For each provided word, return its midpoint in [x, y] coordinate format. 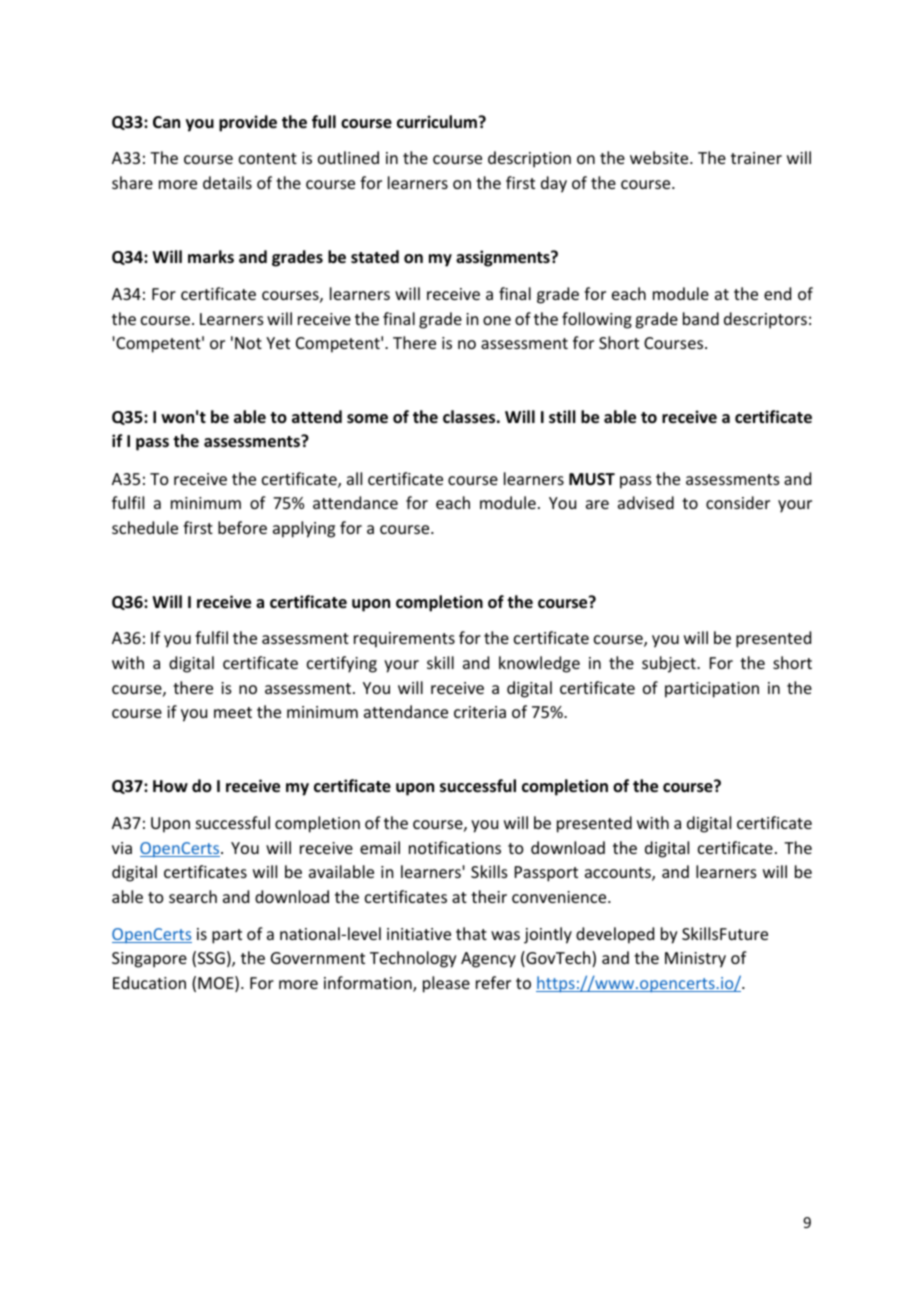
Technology [413, 959]
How [170, 786]
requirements [404, 640]
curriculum [437, 121]
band [701, 318]
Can [166, 122]
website [660, 157]
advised [646, 502]
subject [670, 664]
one [497, 320]
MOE [217, 984]
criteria [480, 712]
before [242, 527]
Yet [278, 343]
